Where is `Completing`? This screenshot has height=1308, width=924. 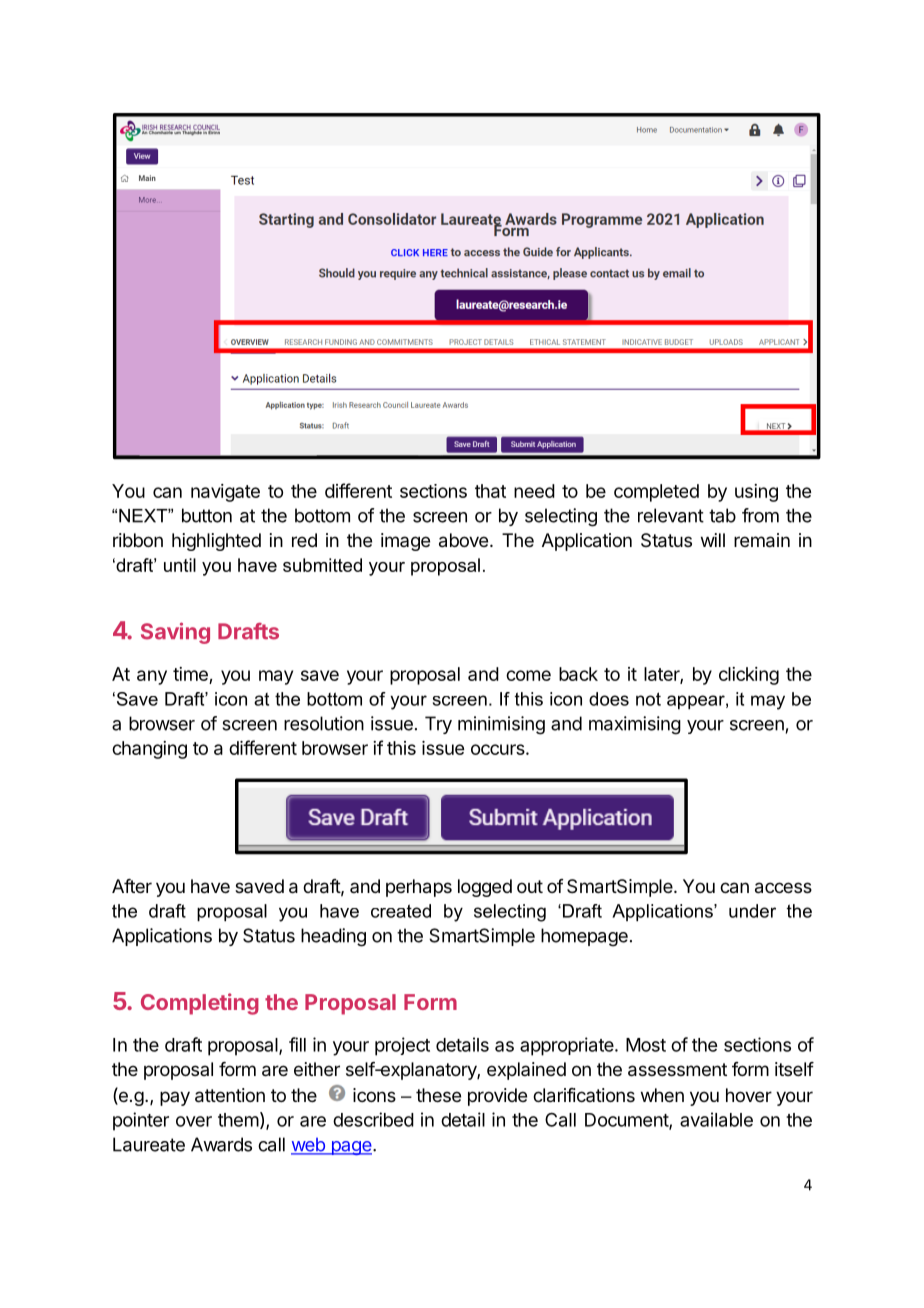 Completing is located at coordinates (200, 1004).
